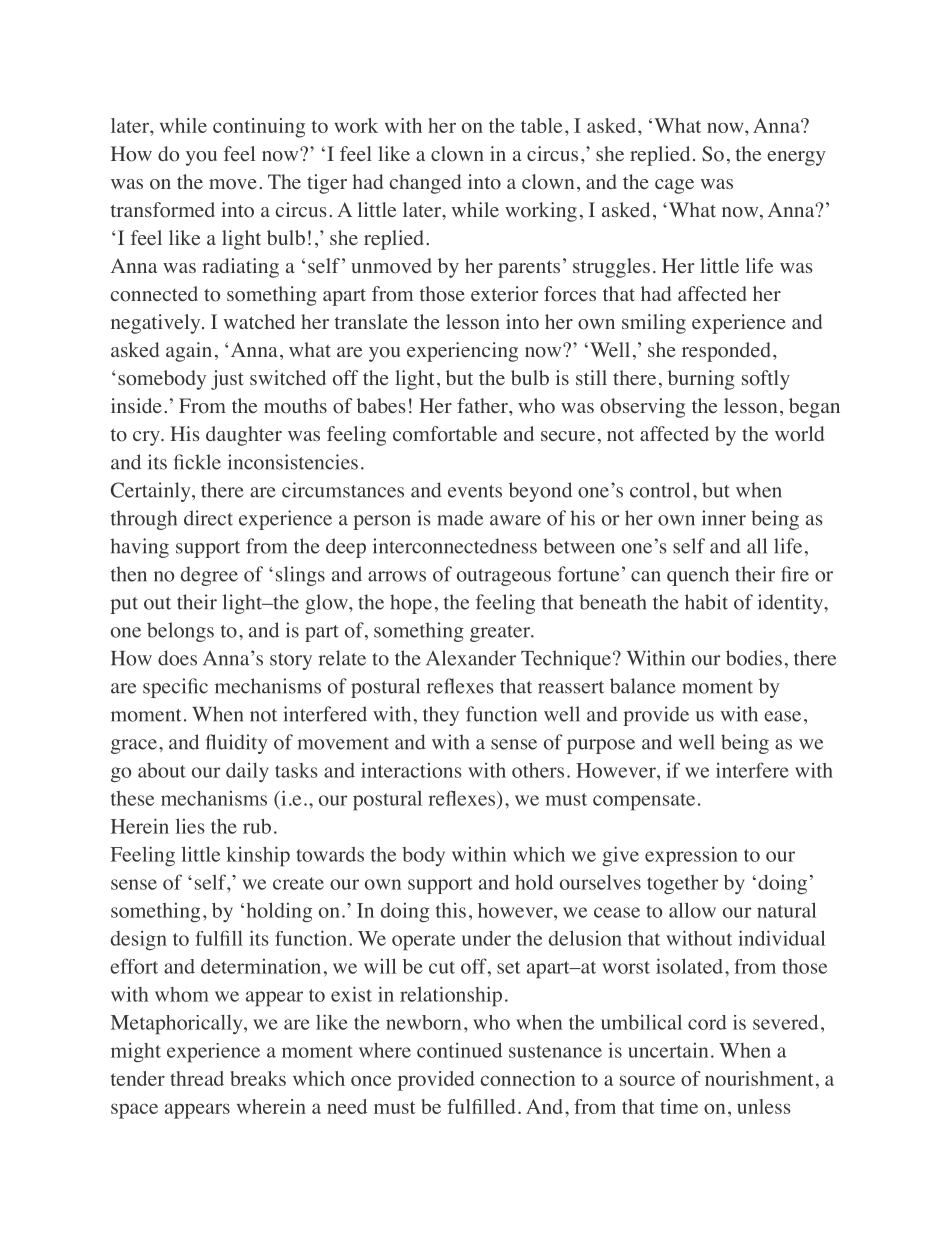 The image size is (952, 1233). I want to click on energy, so click(796, 158).
